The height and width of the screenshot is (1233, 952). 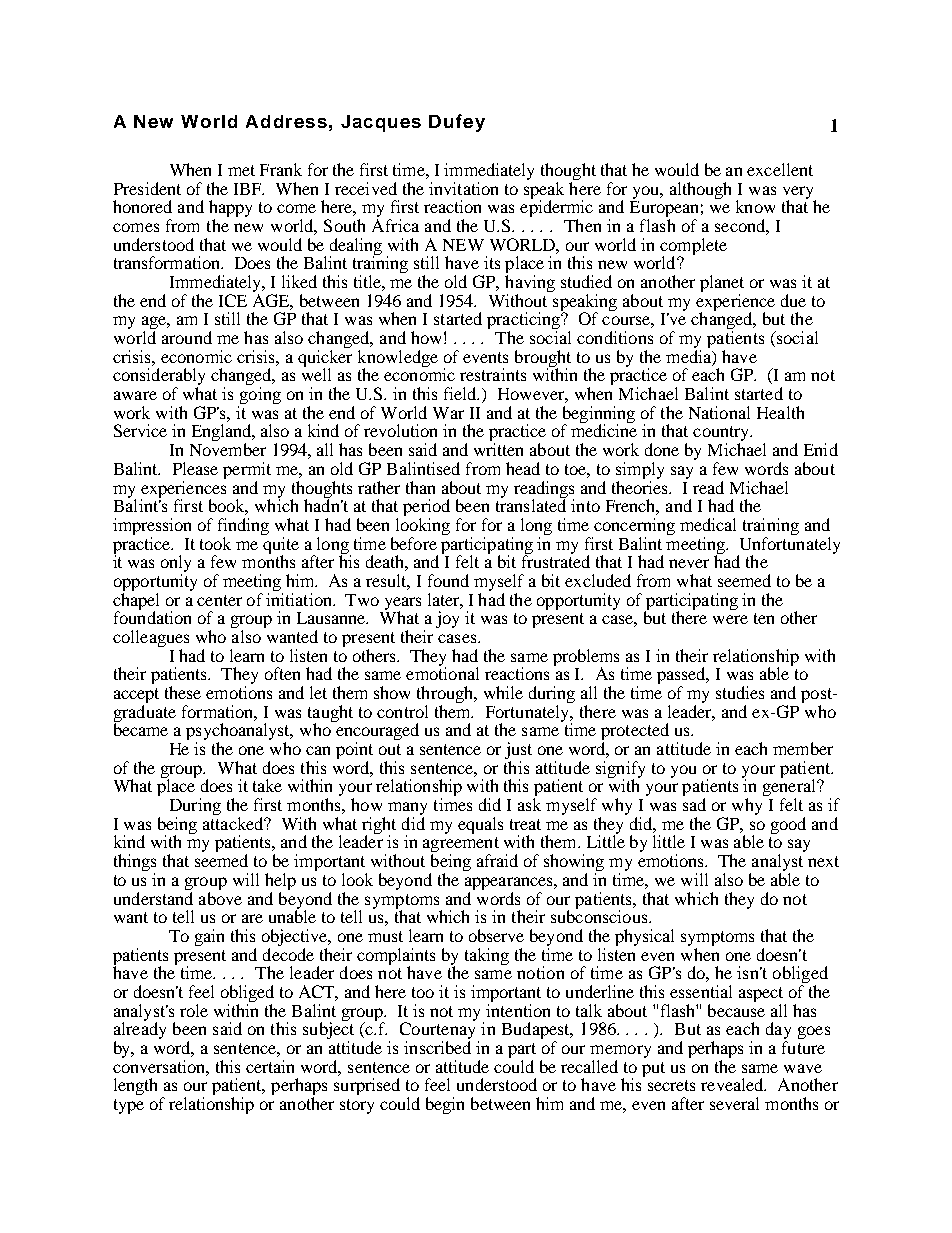 I want to click on invitation, so click(x=463, y=188).
